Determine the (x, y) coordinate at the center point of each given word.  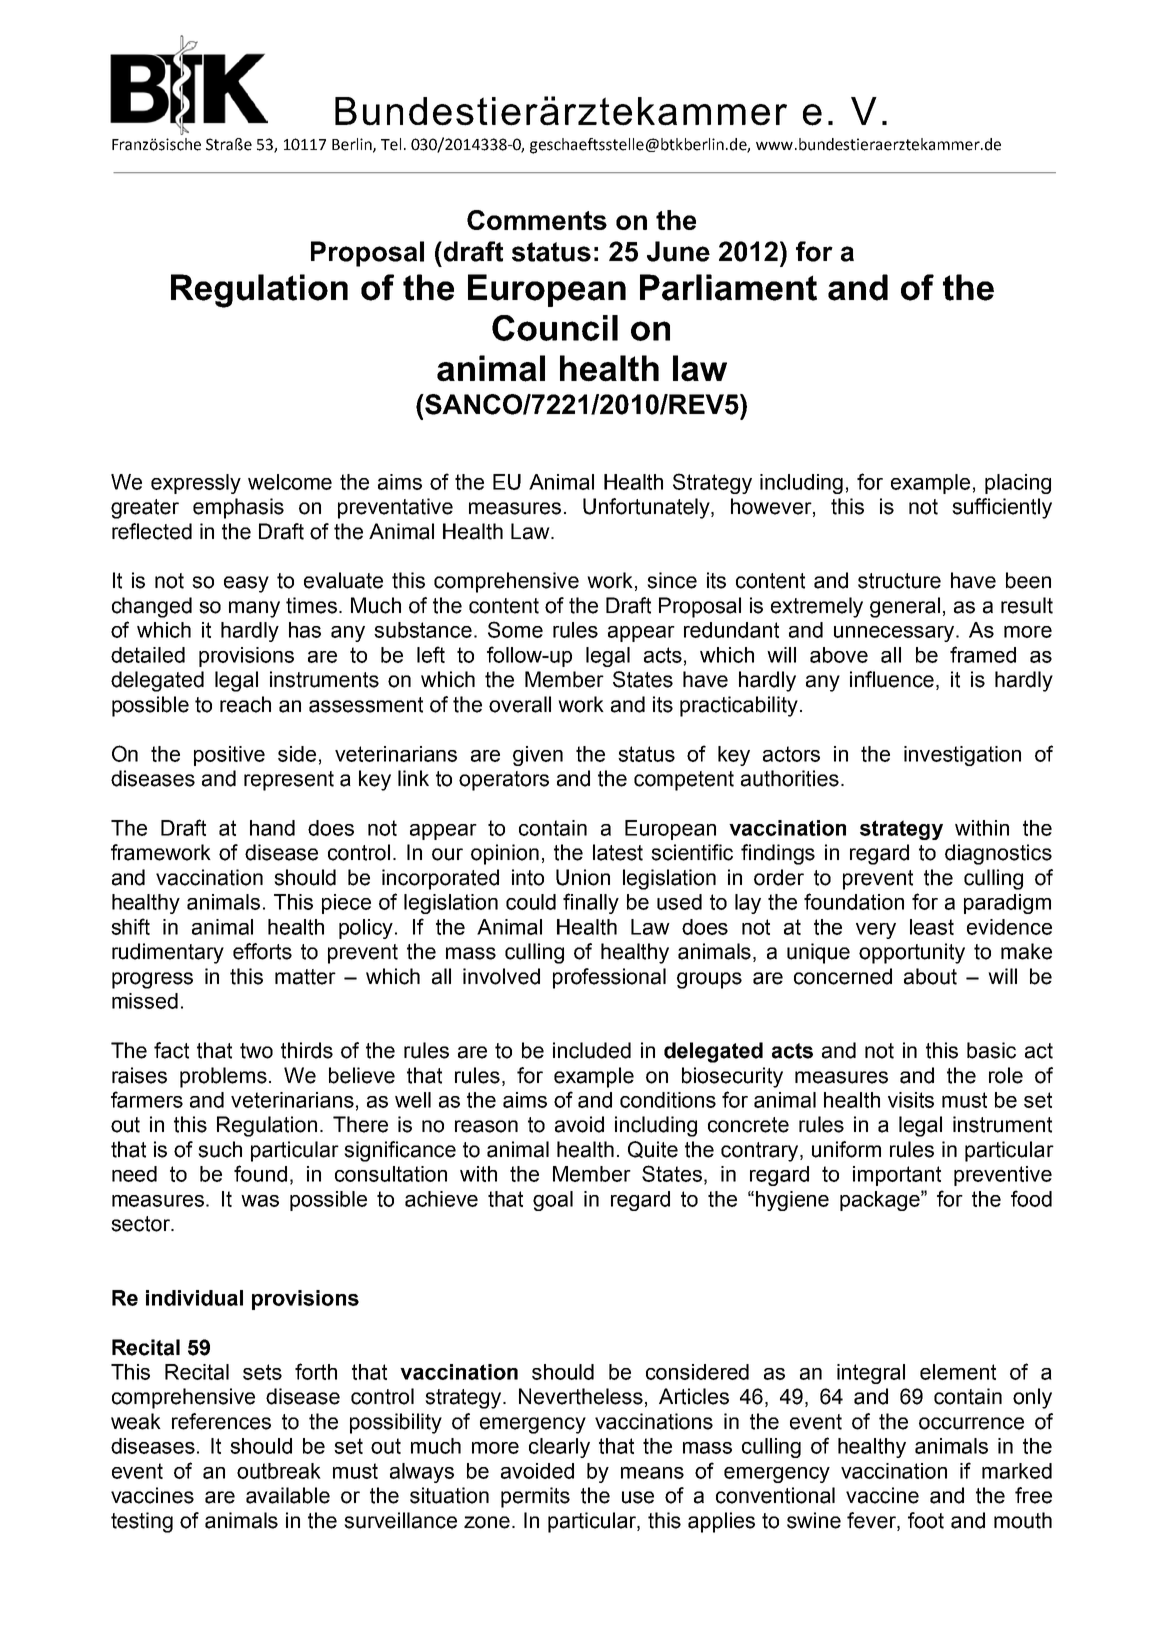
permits (535, 1497)
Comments (537, 220)
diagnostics (998, 854)
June (678, 251)
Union (583, 877)
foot (926, 1520)
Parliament (728, 287)
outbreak (279, 1471)
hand (272, 828)
